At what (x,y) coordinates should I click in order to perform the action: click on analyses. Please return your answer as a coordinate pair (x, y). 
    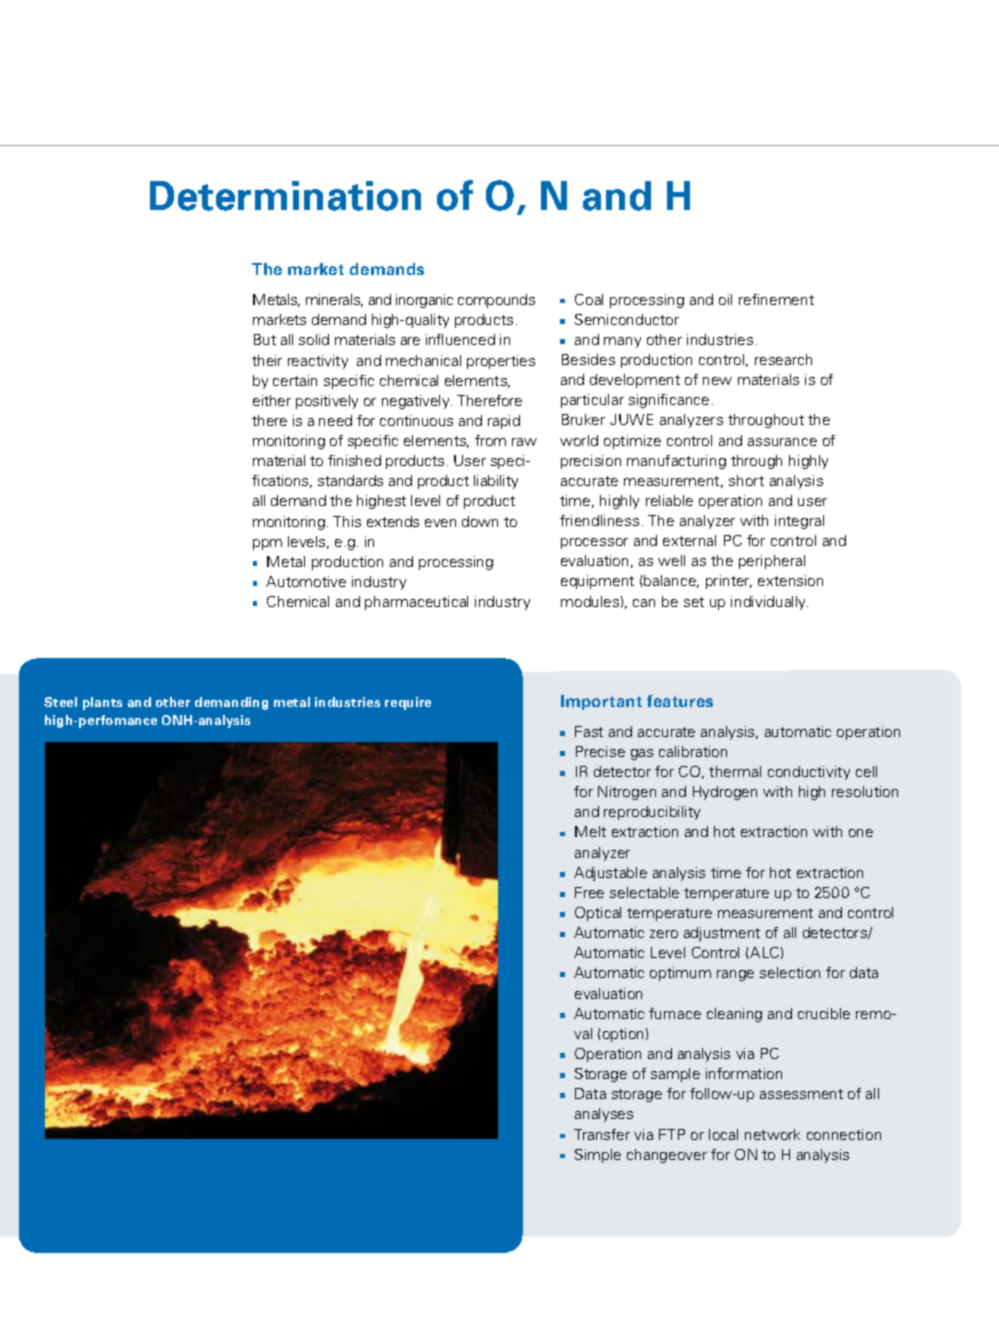
    Looking at the image, I should click on (604, 1115).
